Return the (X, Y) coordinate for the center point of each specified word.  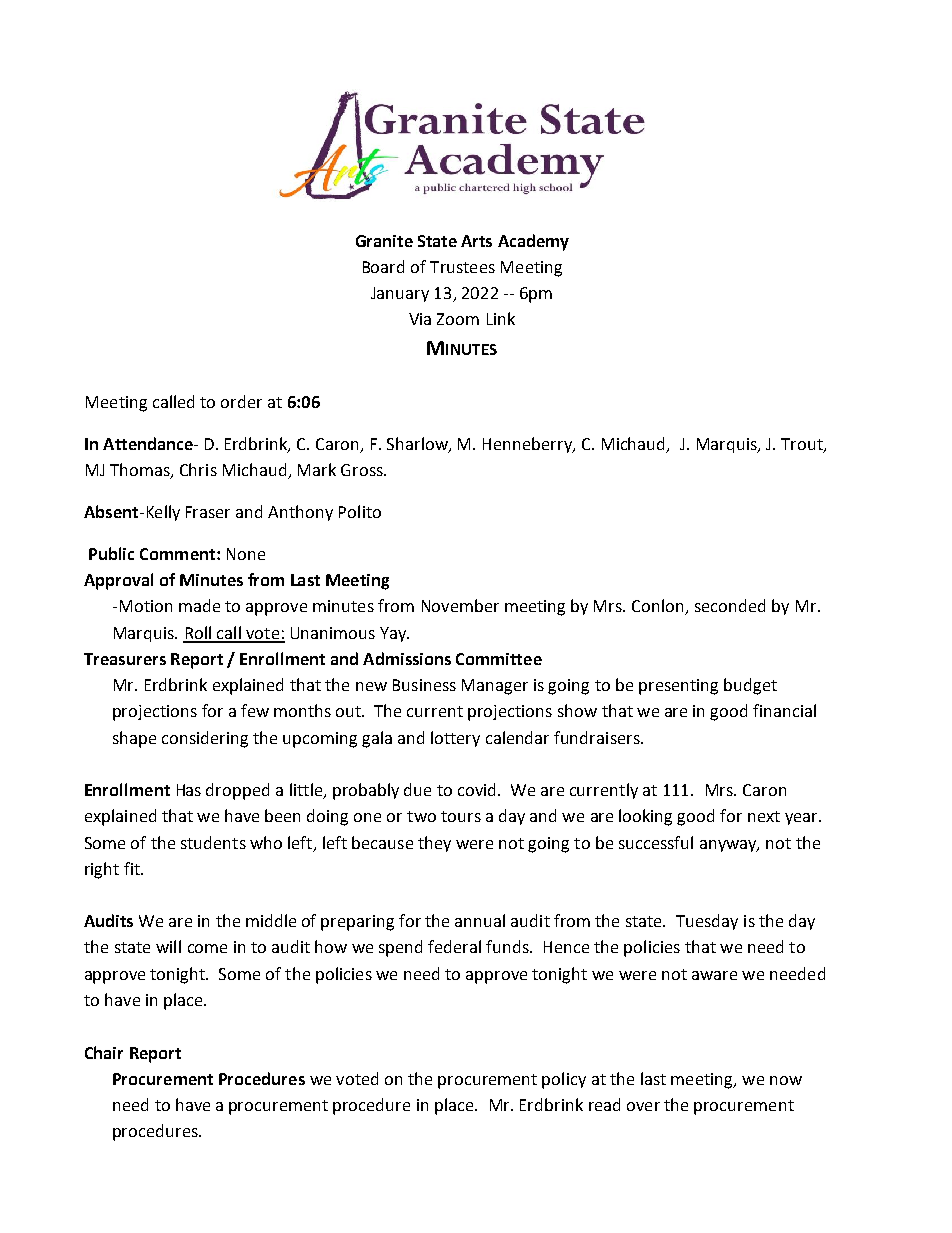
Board (383, 266)
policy (564, 1080)
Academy (533, 242)
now (786, 1080)
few (255, 710)
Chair (104, 1052)
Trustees (462, 267)
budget (750, 686)
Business (424, 685)
